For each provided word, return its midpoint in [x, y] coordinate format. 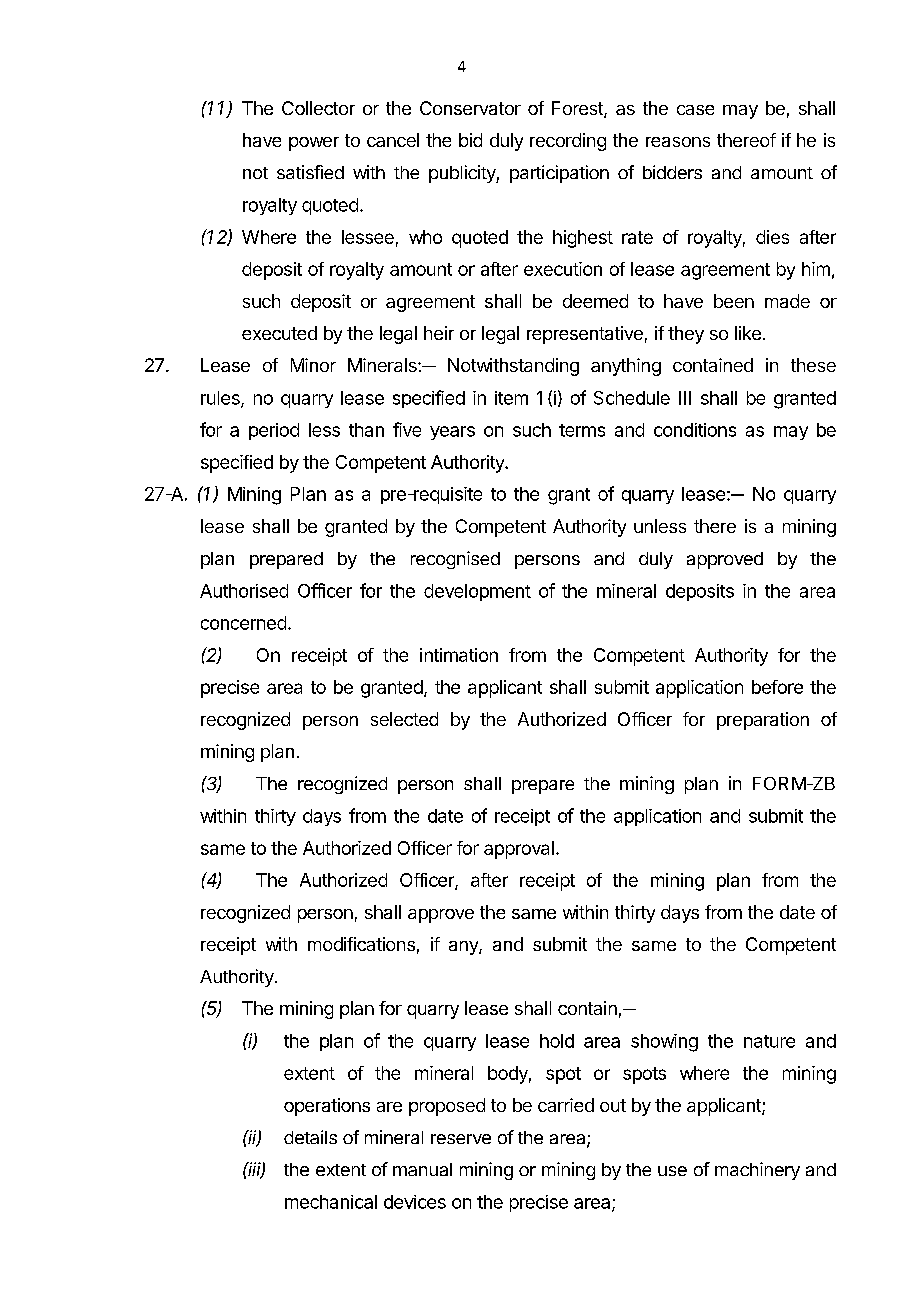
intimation [459, 655]
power [314, 144]
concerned [243, 623]
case [695, 110]
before [777, 687]
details [310, 1137]
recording [568, 142]
